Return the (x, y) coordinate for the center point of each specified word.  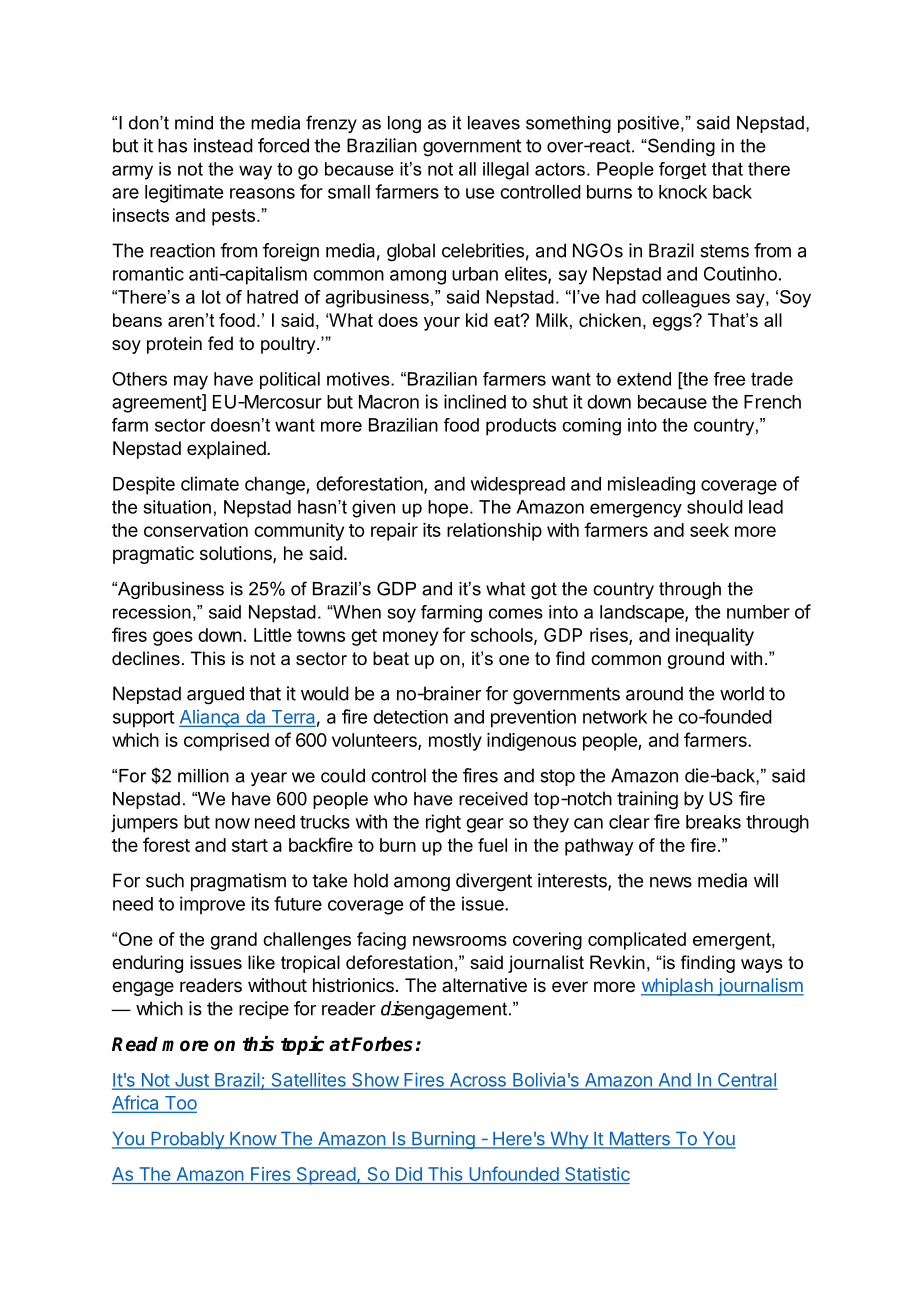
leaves (494, 123)
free (729, 379)
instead (223, 145)
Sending (680, 147)
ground (696, 660)
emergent (733, 941)
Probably (187, 1140)
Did (409, 1175)
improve (212, 905)
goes (173, 638)
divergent (494, 882)
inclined (475, 401)
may (191, 382)
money (410, 638)
